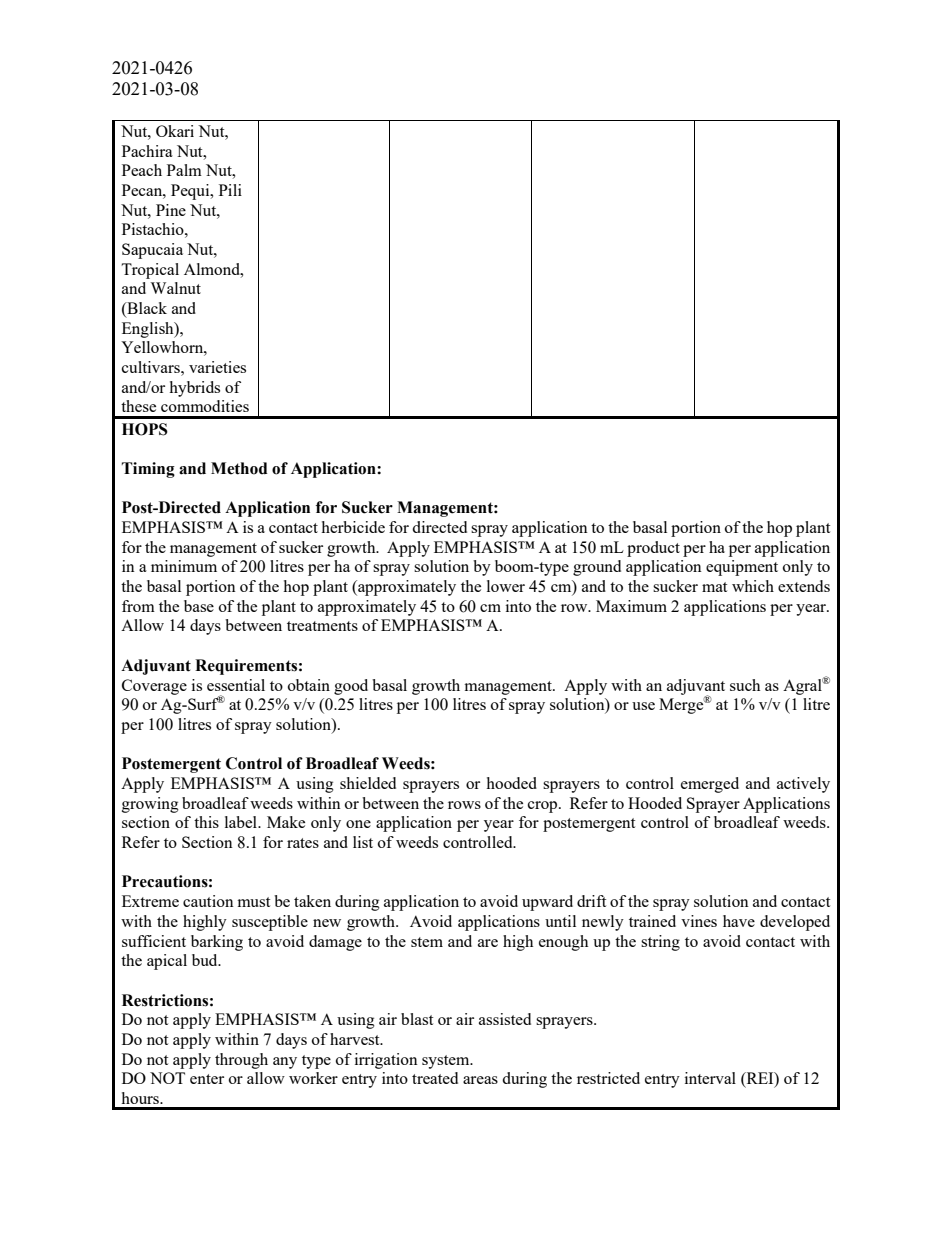  I want to click on areas, so click(480, 1080).
